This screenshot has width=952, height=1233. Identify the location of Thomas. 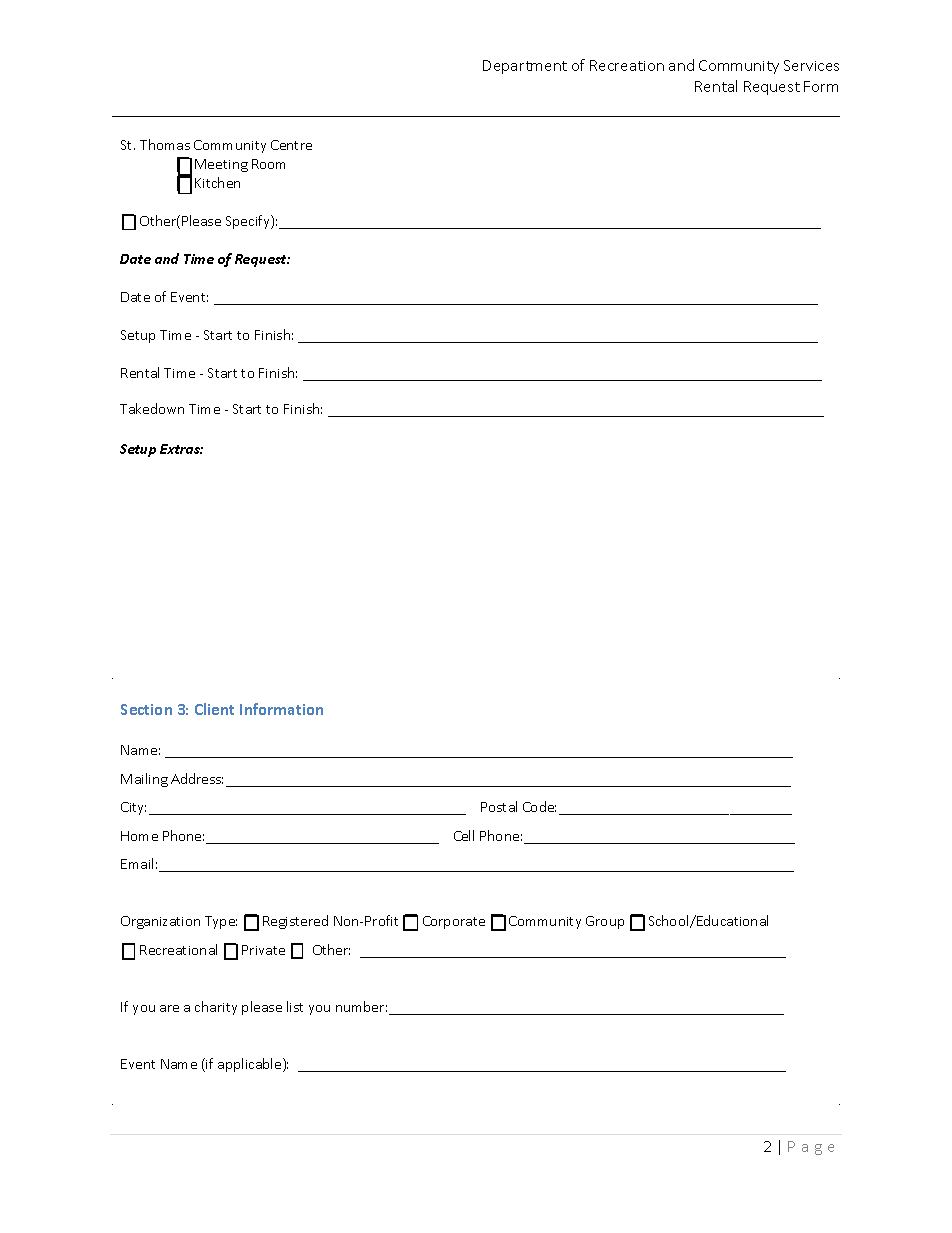
(165, 144).
